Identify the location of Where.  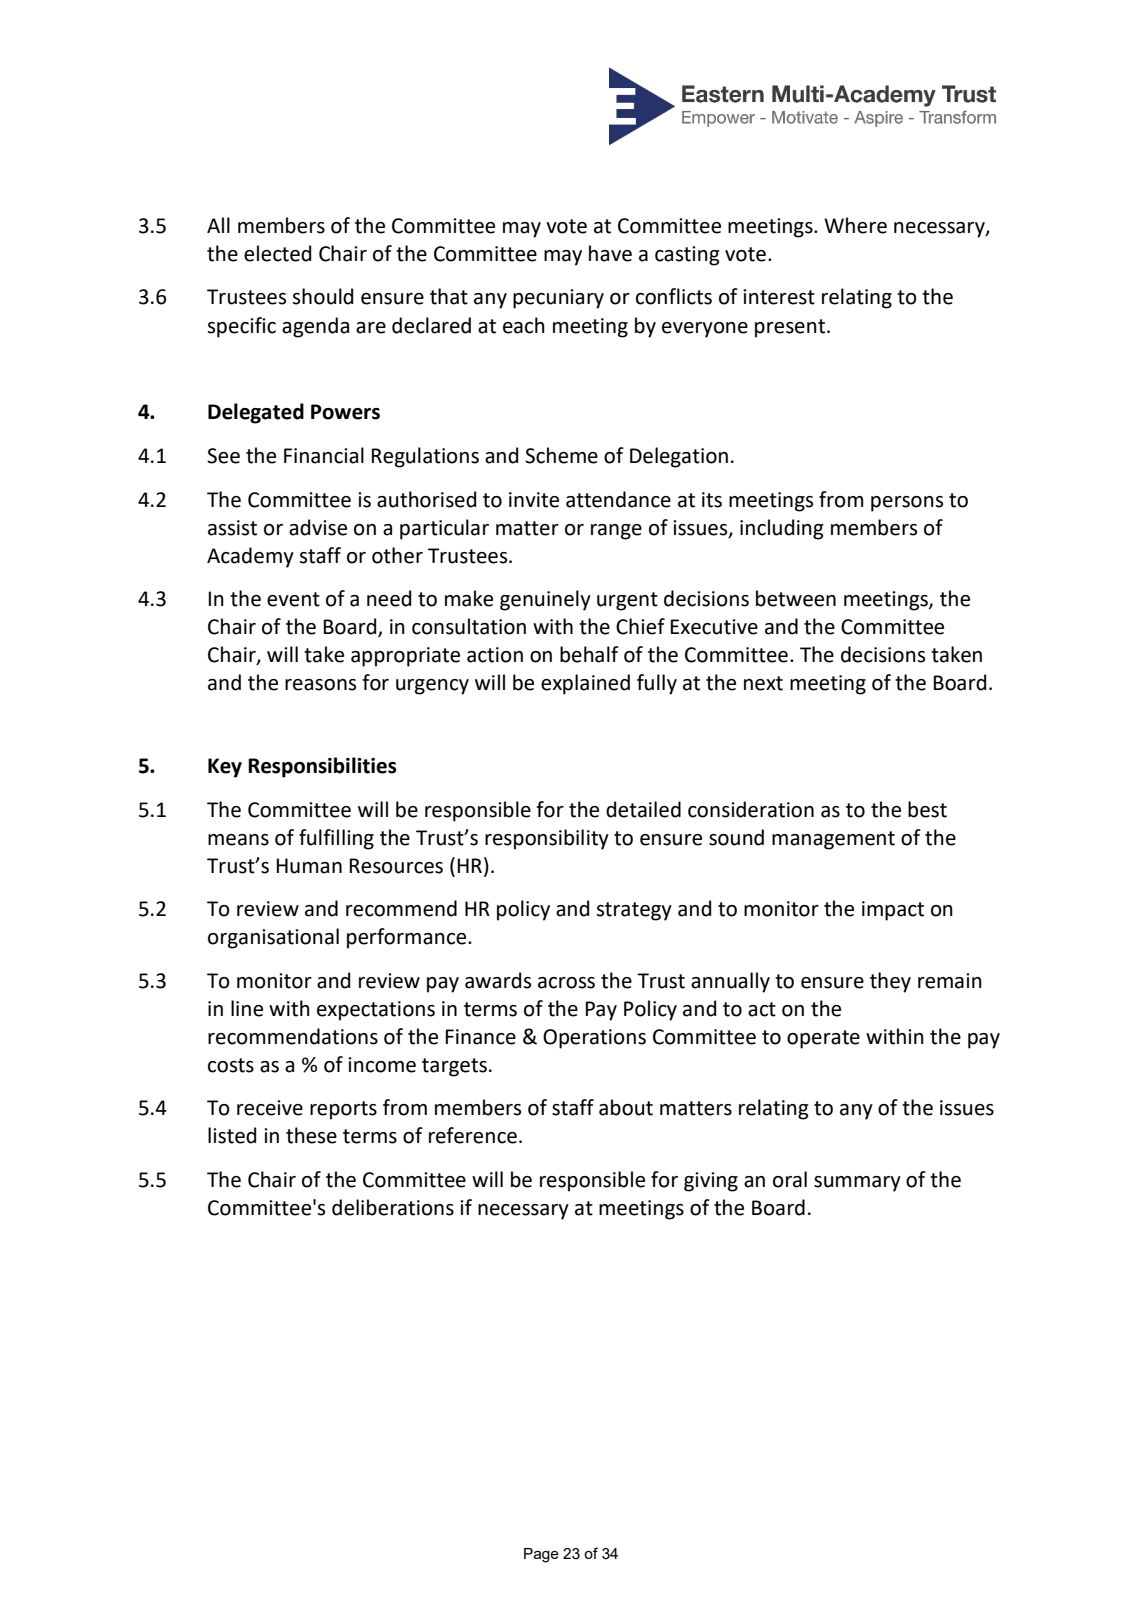
(855, 225).
